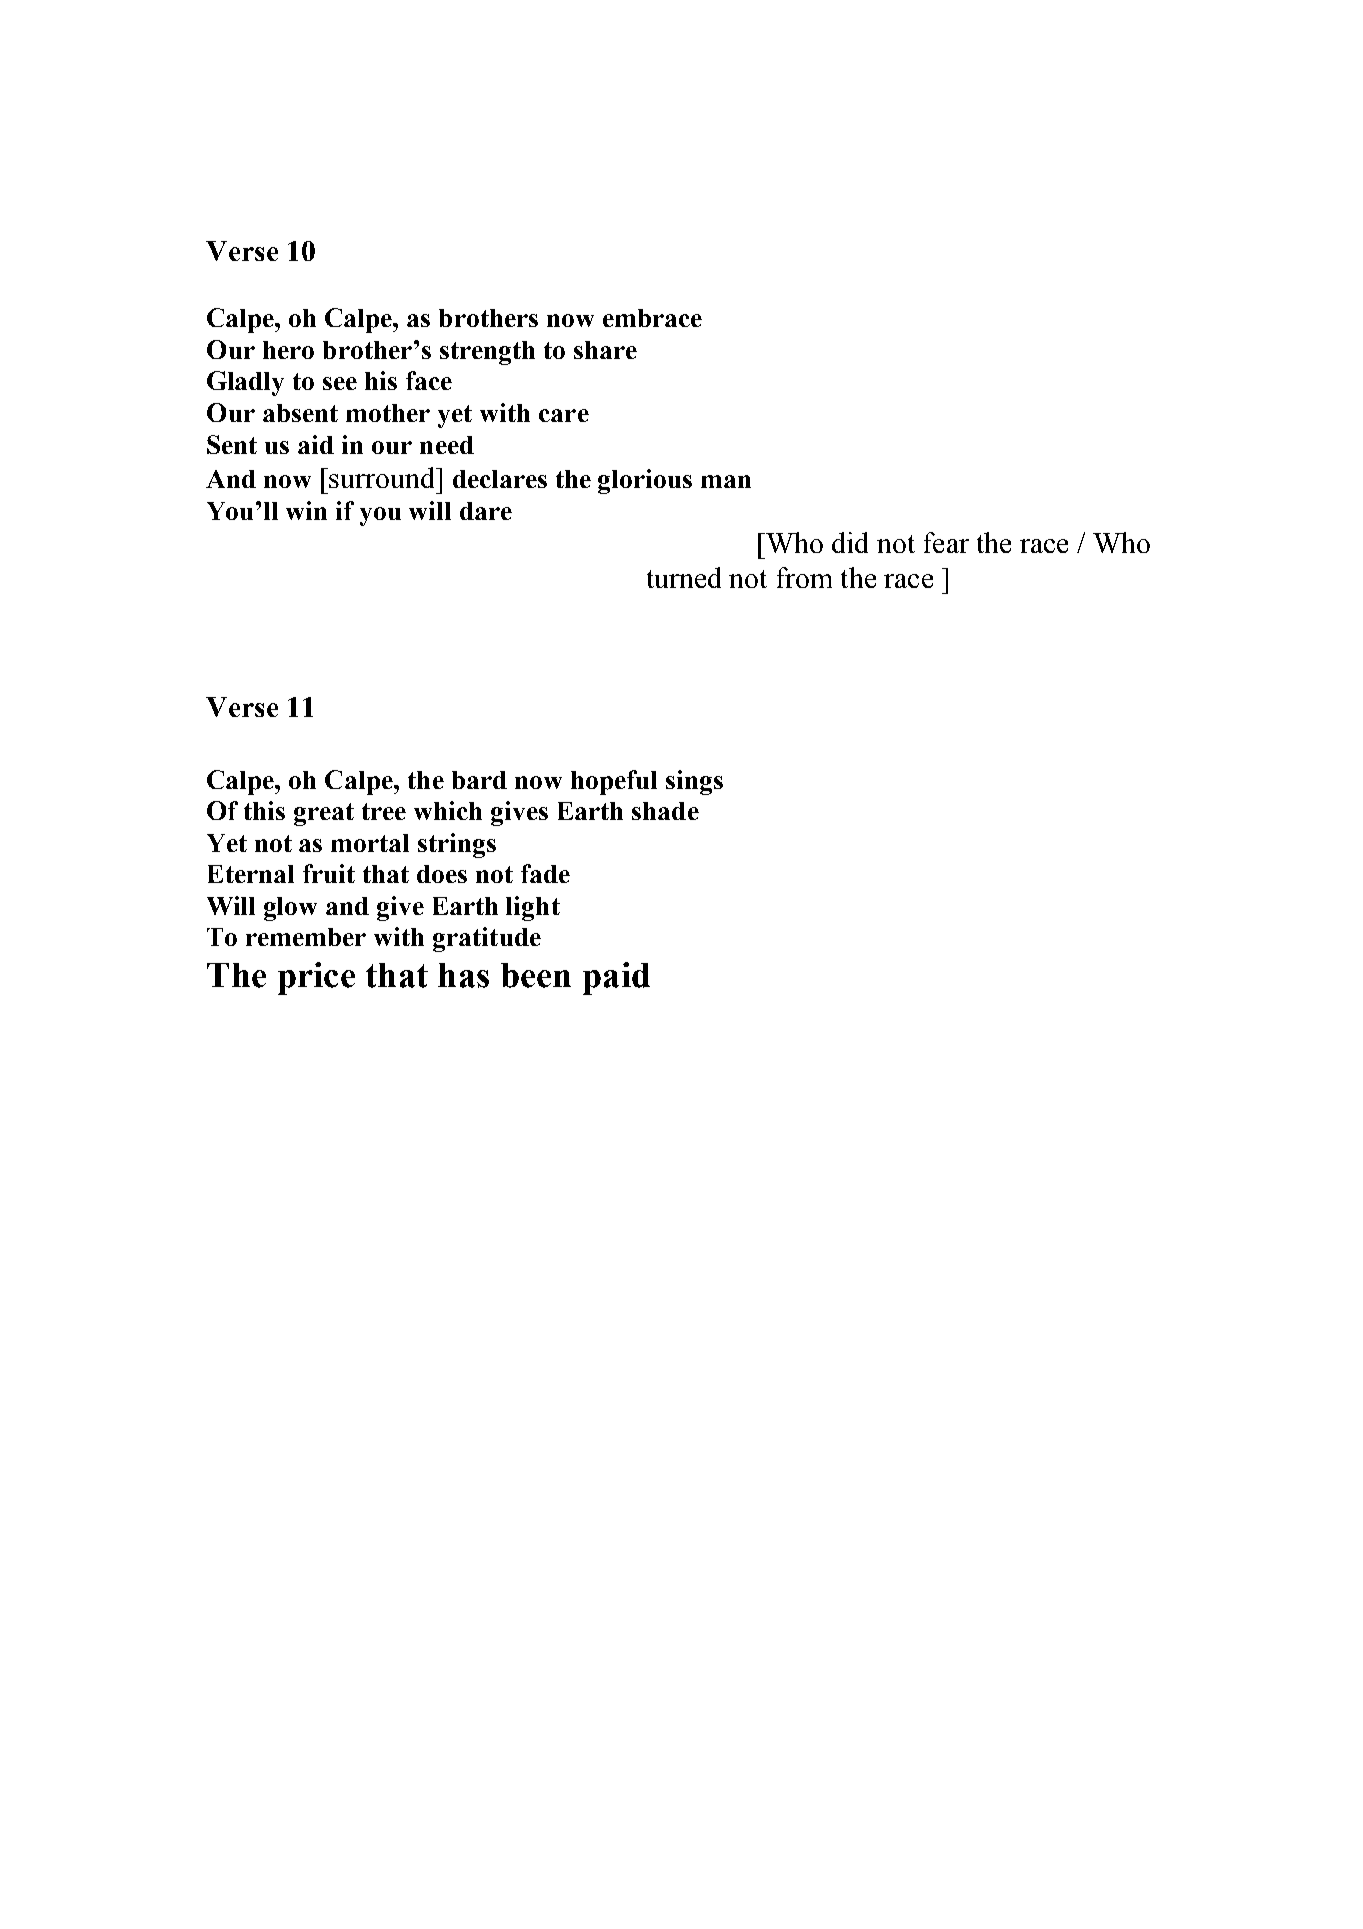 Image resolution: width=1363 pixels, height=1929 pixels. Describe the element at coordinates (340, 383) in the screenshot. I see `see` at that location.
